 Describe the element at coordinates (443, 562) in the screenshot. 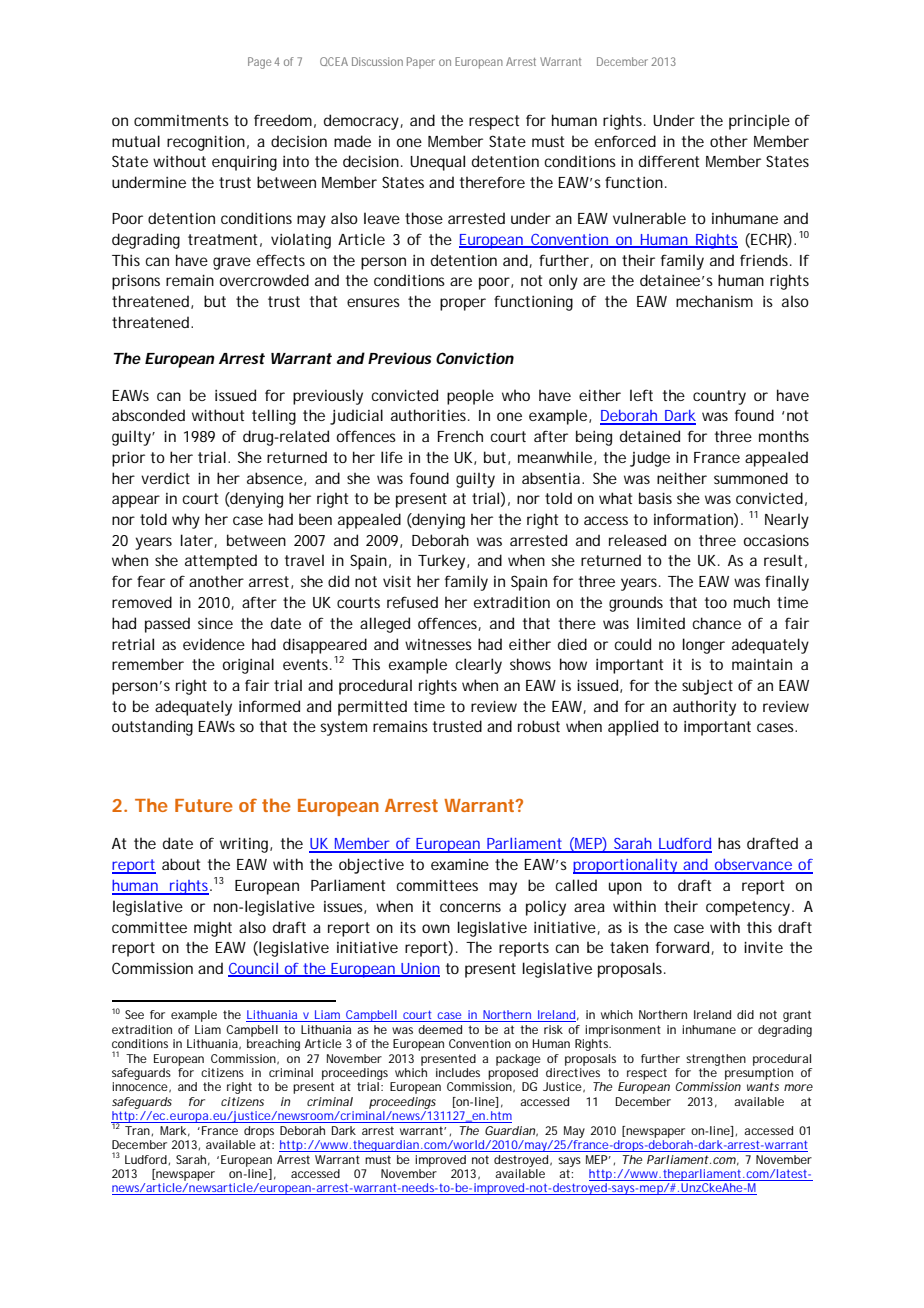

I see `Turkey` at that location.
